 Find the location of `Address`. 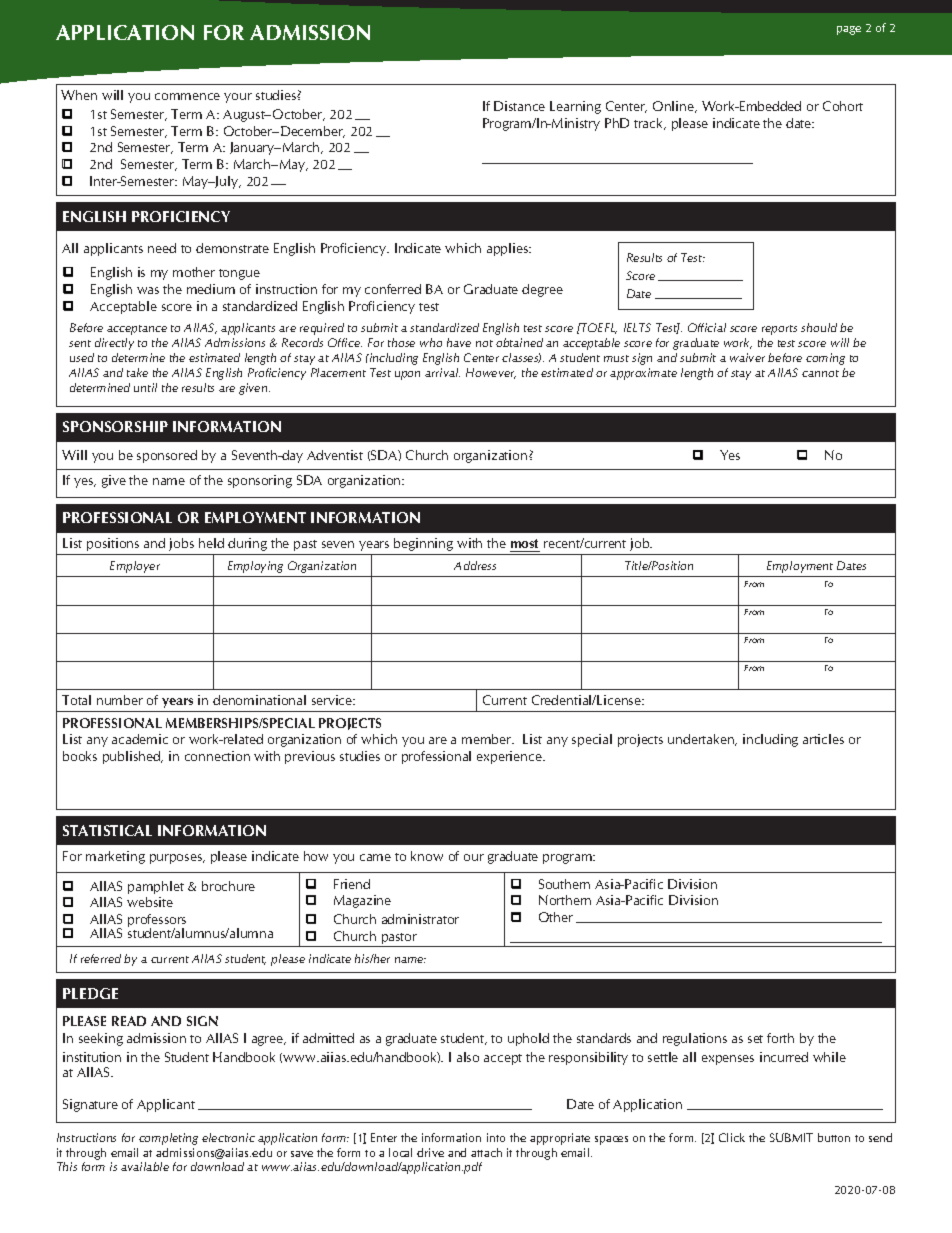

Address is located at coordinates (475, 565).
